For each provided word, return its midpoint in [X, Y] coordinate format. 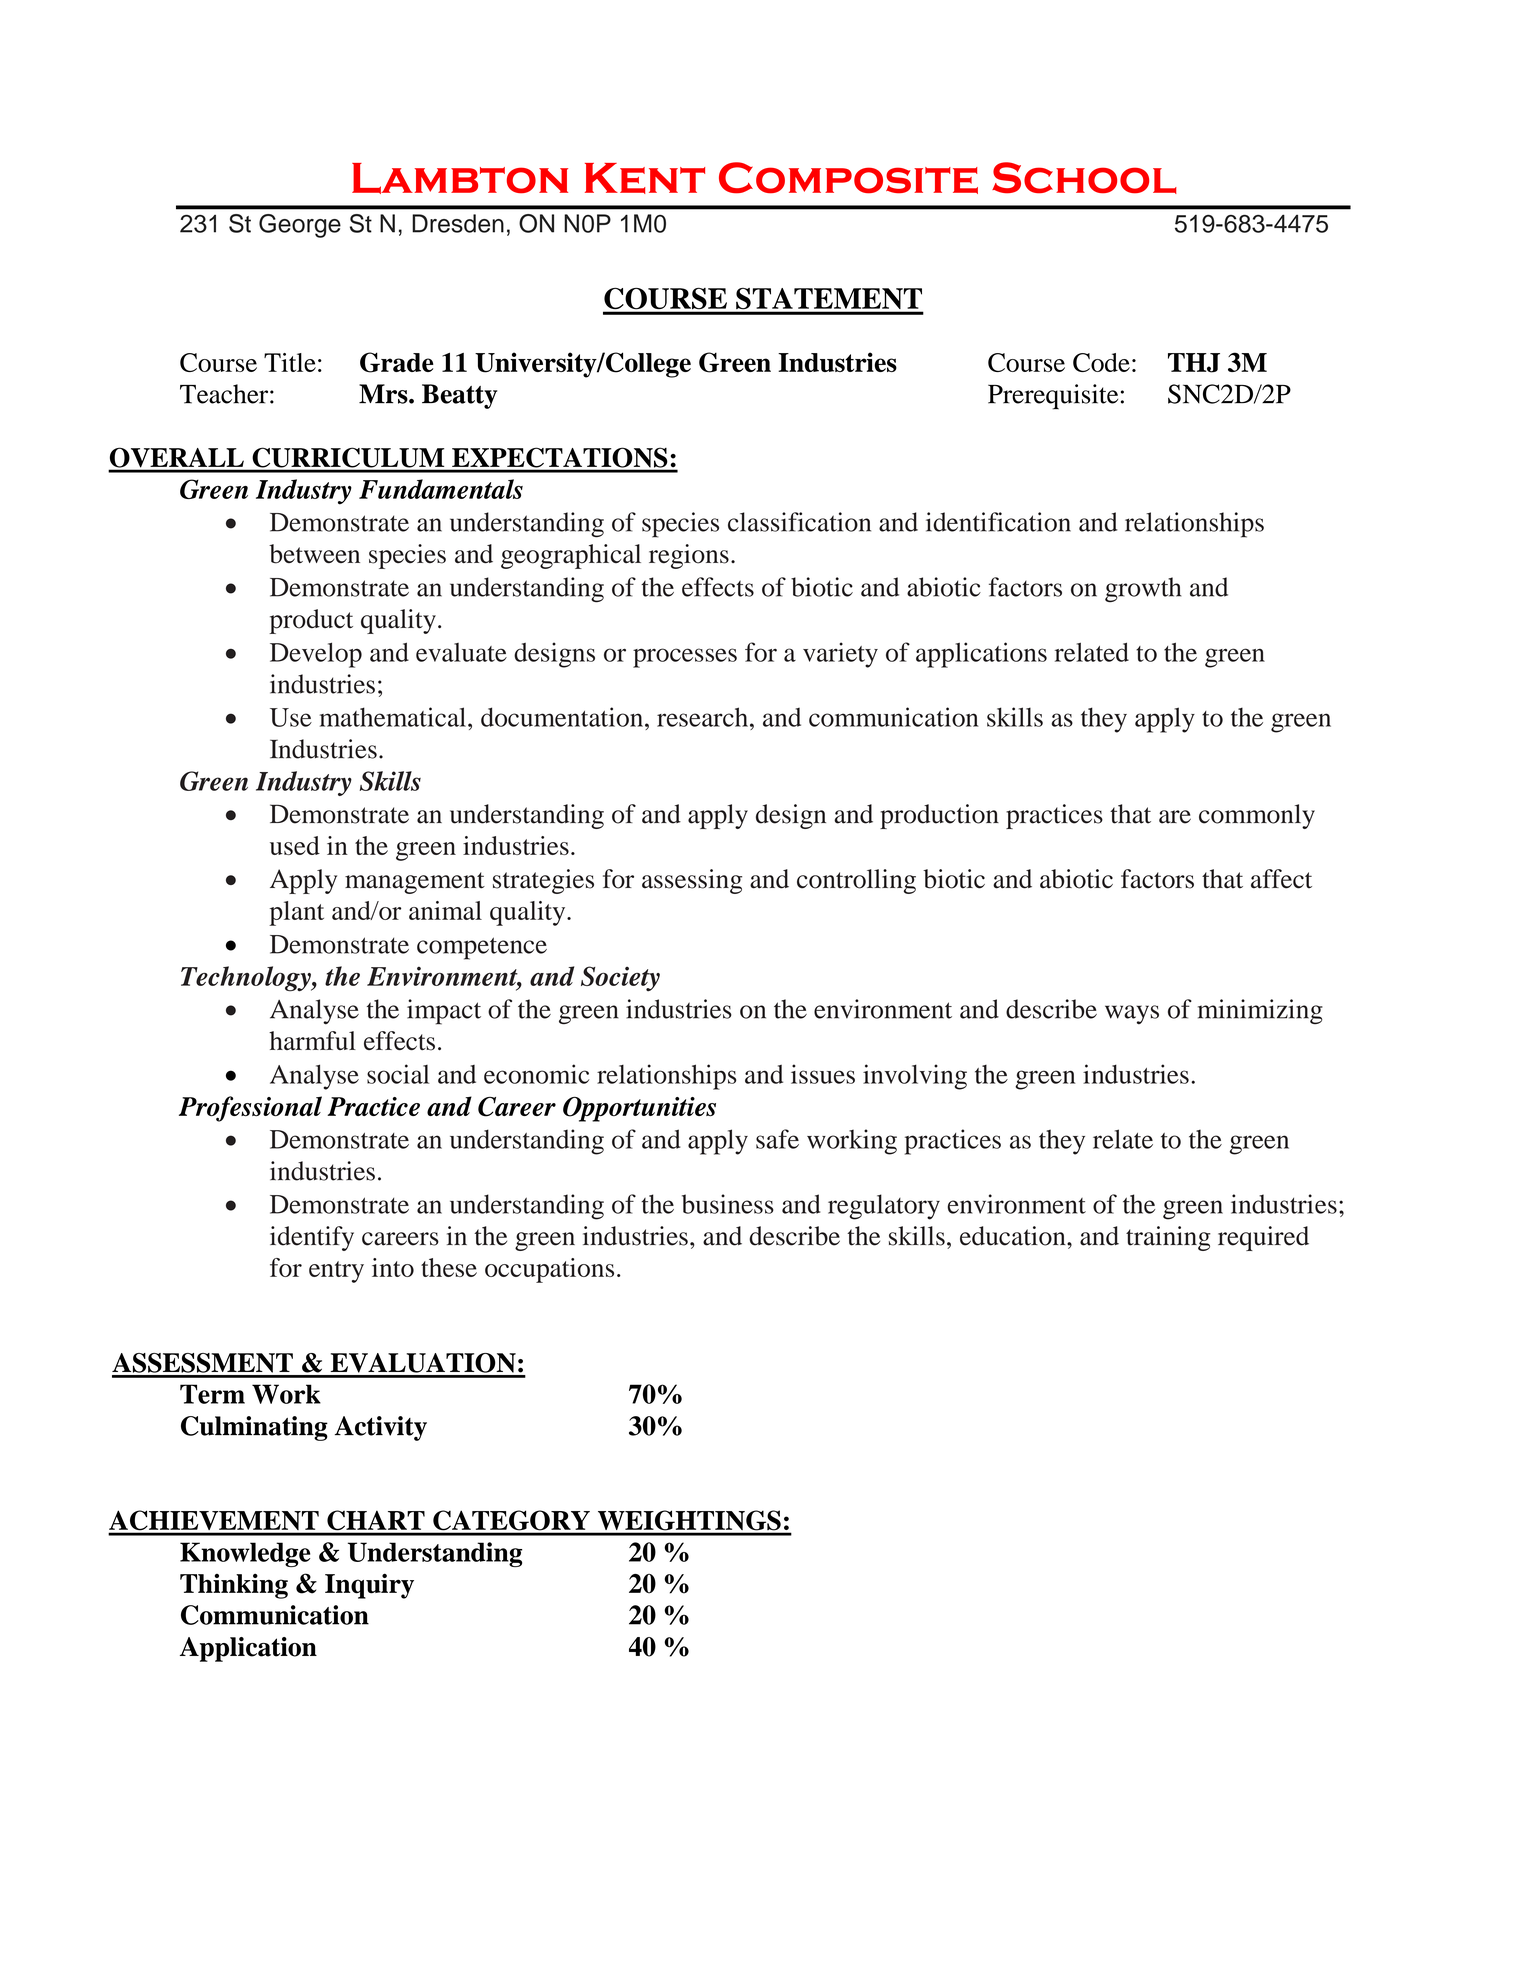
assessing [692, 881]
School [1084, 178]
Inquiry [369, 1586]
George [300, 226]
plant [296, 913]
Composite [848, 178]
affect [1281, 879]
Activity [381, 1428]
